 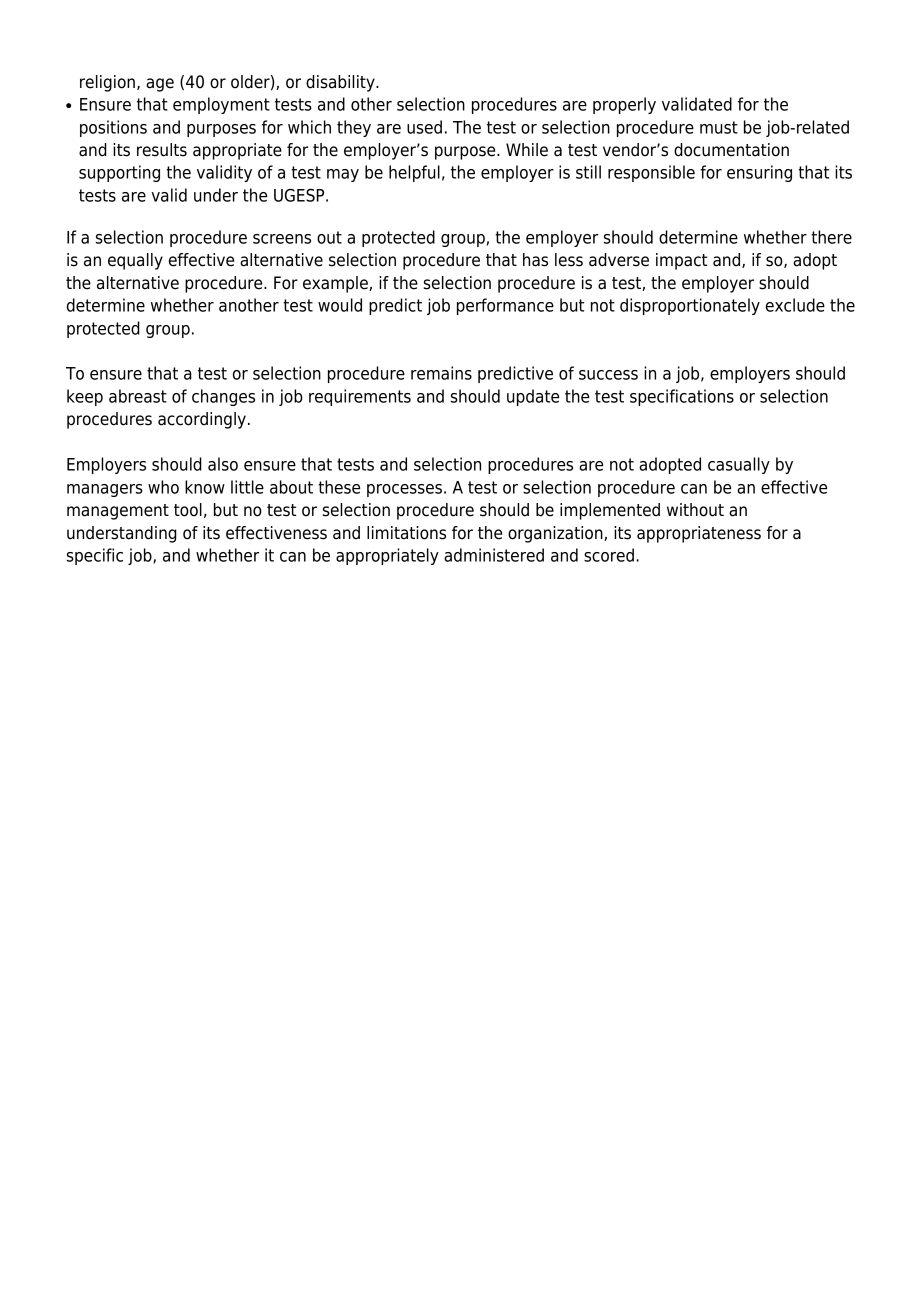 What do you see at coordinates (340, 305) in the screenshot?
I see `would` at bounding box center [340, 305].
